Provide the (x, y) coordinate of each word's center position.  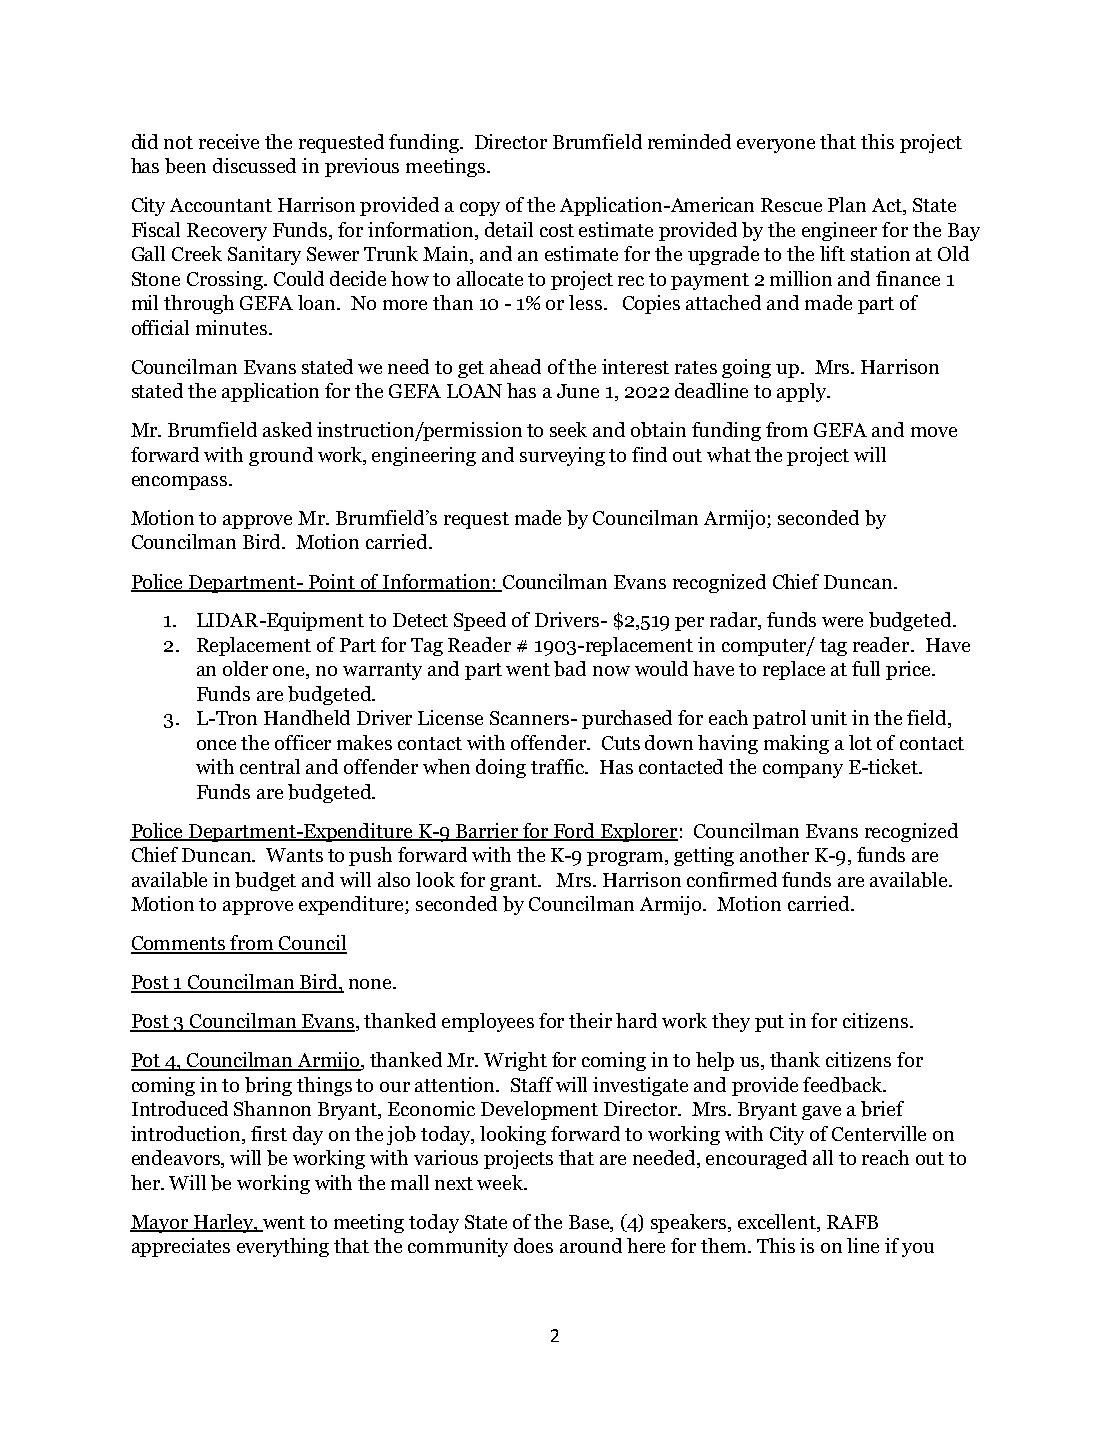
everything (283, 1247)
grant (514, 882)
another (774, 854)
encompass (181, 483)
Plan (847, 204)
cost (557, 230)
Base (590, 1222)
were (842, 622)
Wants (294, 855)
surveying (562, 456)
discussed (254, 165)
